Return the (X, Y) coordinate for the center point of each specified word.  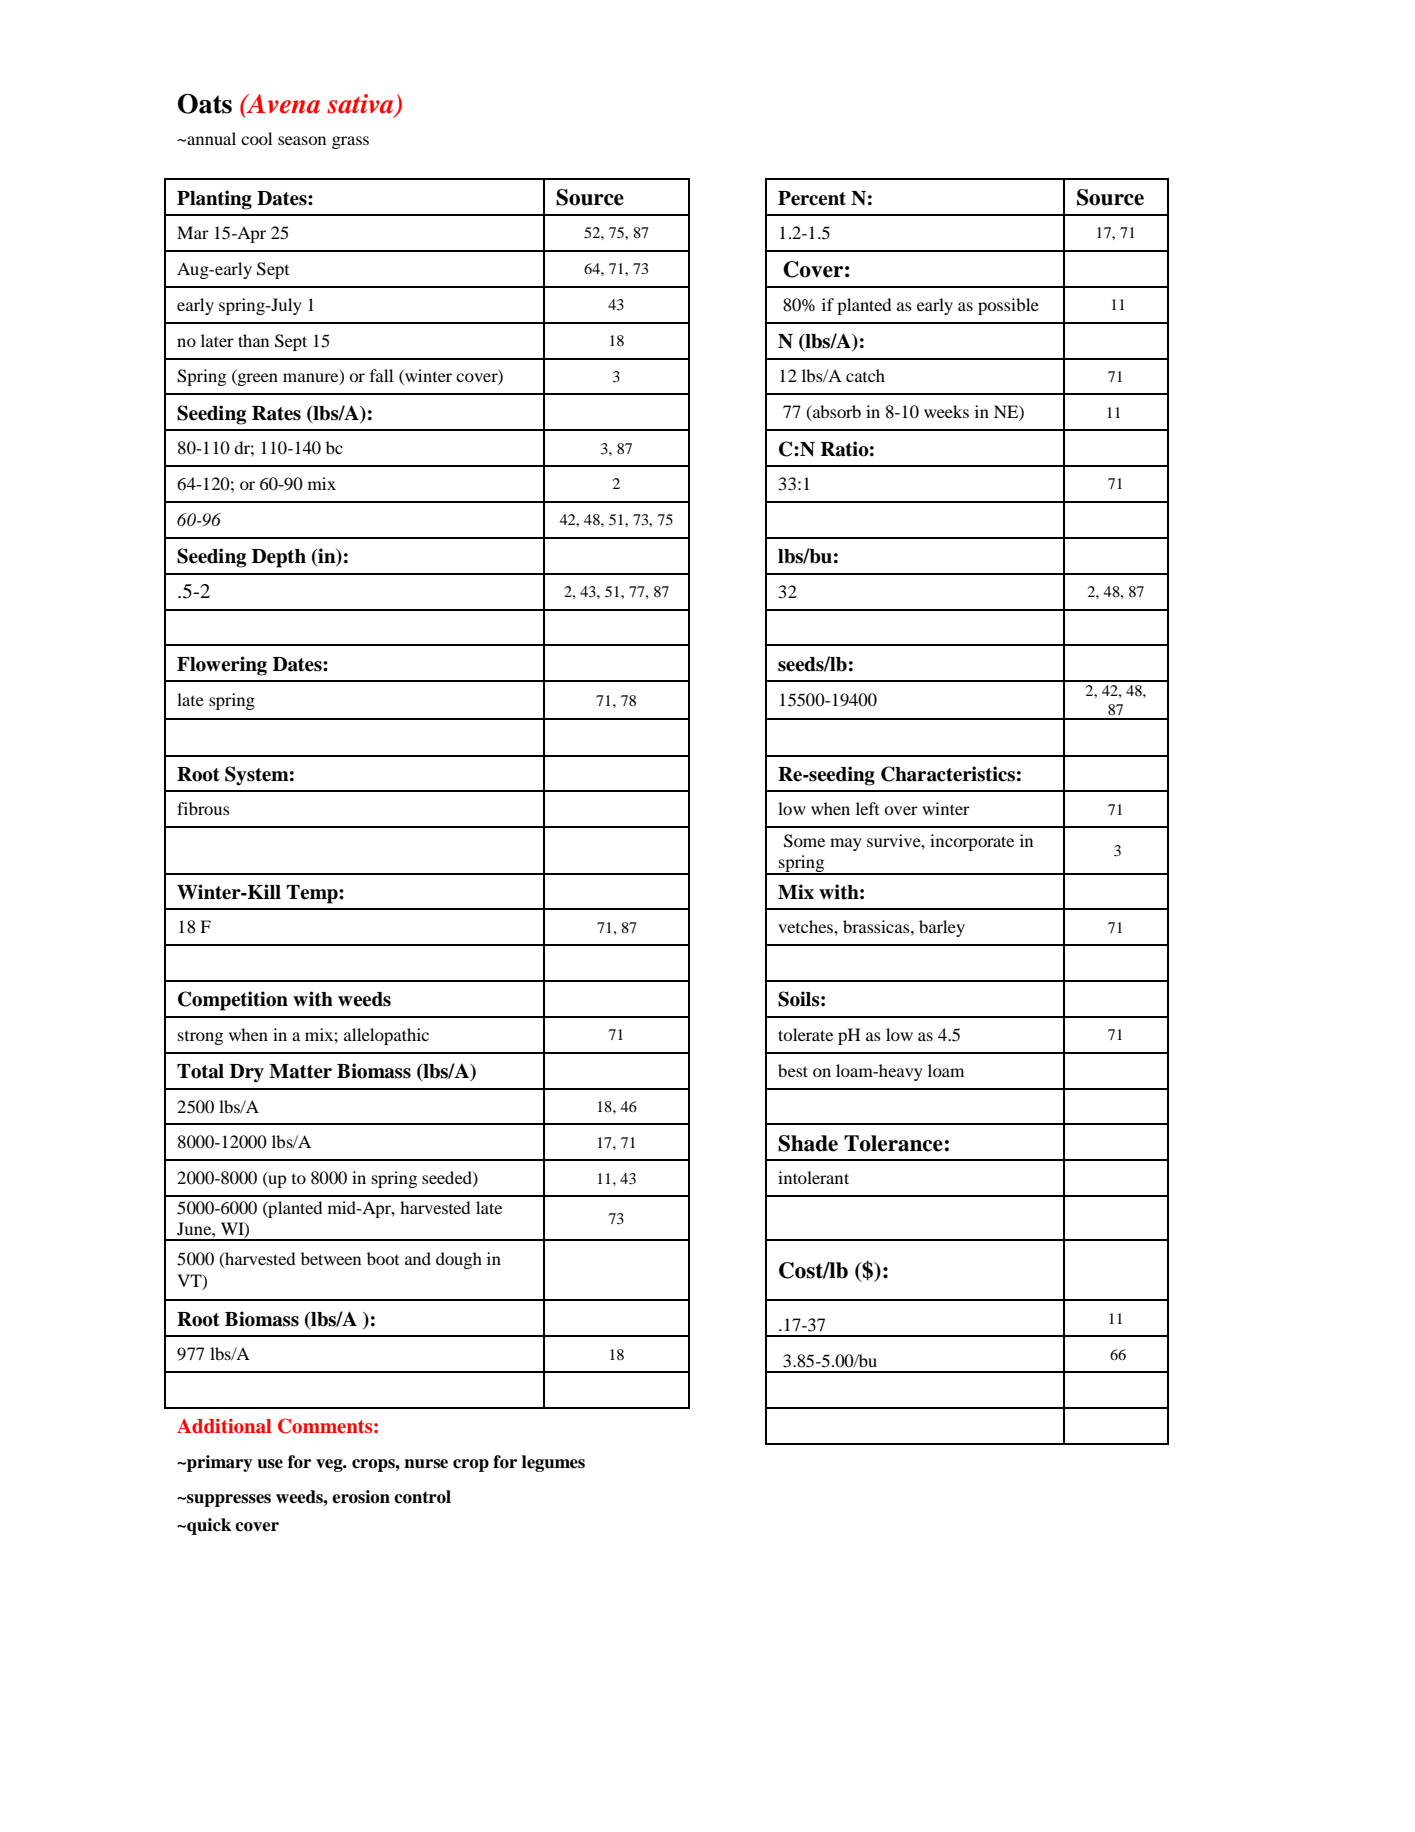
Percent (812, 198)
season (302, 140)
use (270, 1464)
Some (804, 841)
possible (1008, 306)
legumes (553, 1463)
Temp (313, 894)
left (867, 808)
